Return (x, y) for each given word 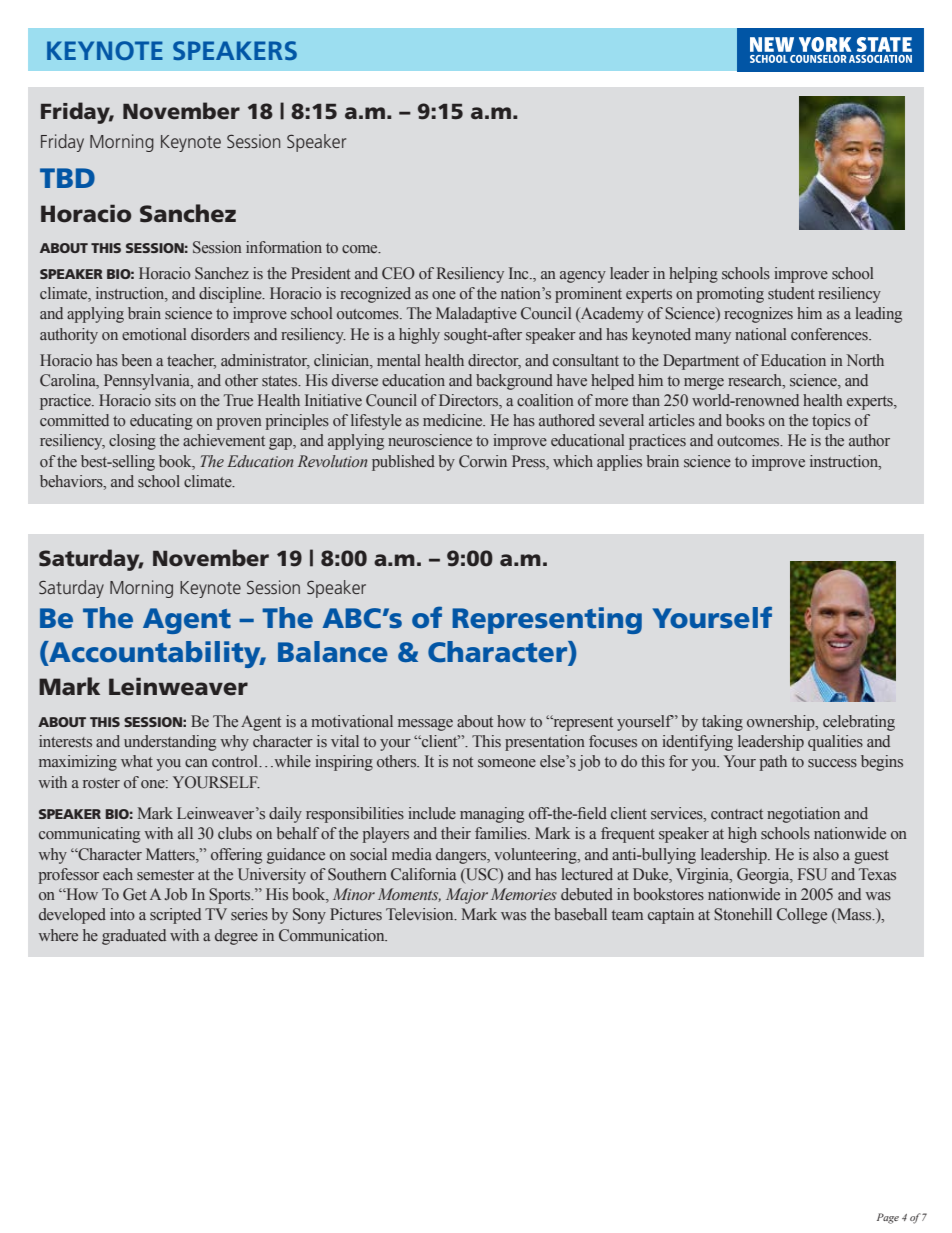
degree (236, 937)
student (791, 293)
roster (101, 783)
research (756, 380)
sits (165, 400)
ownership (782, 723)
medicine (454, 420)
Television (421, 914)
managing (492, 815)
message (425, 725)
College (802, 916)
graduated (134, 937)
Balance (333, 651)
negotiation (803, 815)
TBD (67, 178)
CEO (398, 273)
